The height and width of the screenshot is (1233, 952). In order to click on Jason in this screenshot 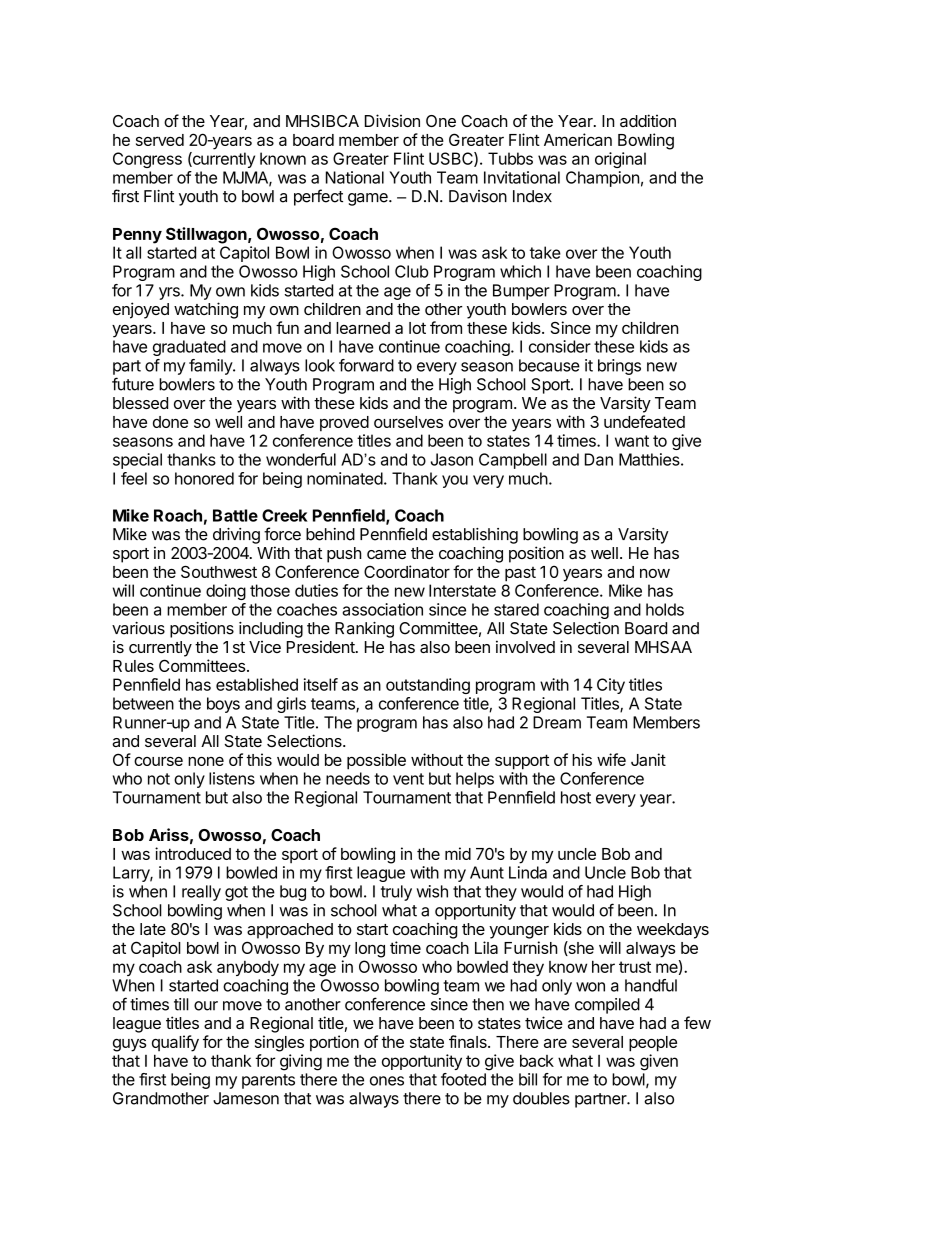, I will do `click(452, 459)`.
